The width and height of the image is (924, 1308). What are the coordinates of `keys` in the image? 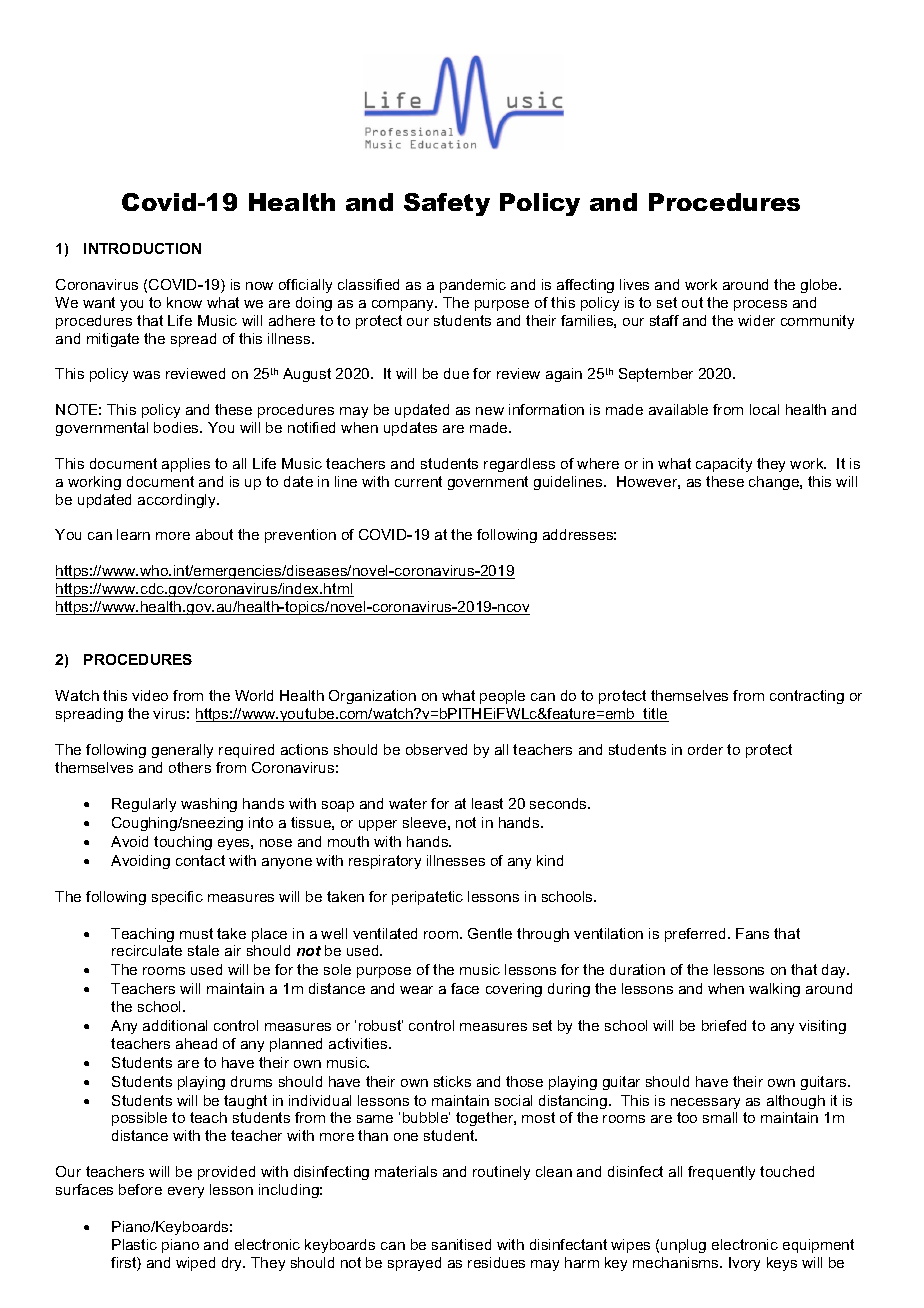 It's located at (782, 1264).
